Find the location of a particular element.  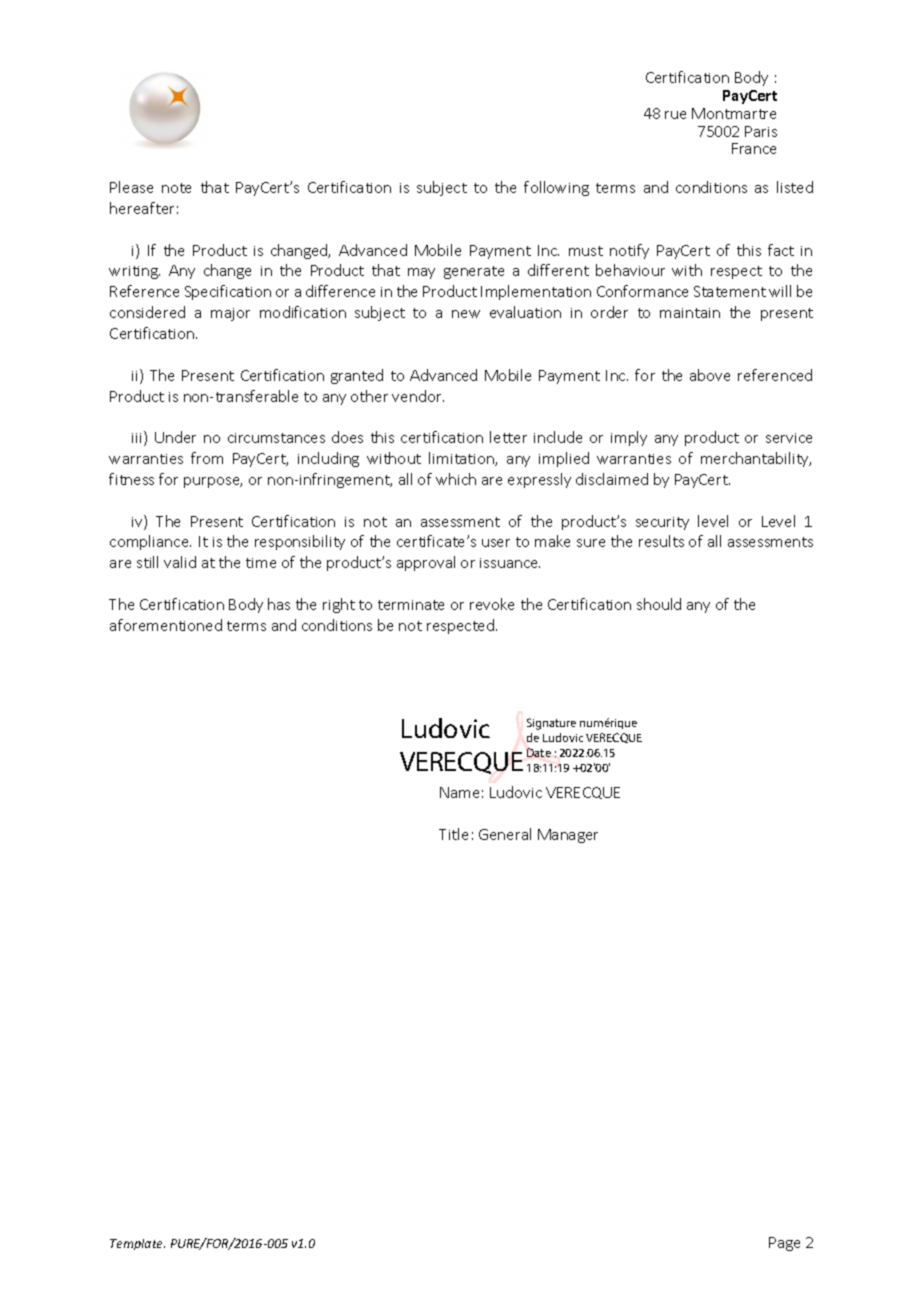

Template is located at coordinates (137, 1244).
